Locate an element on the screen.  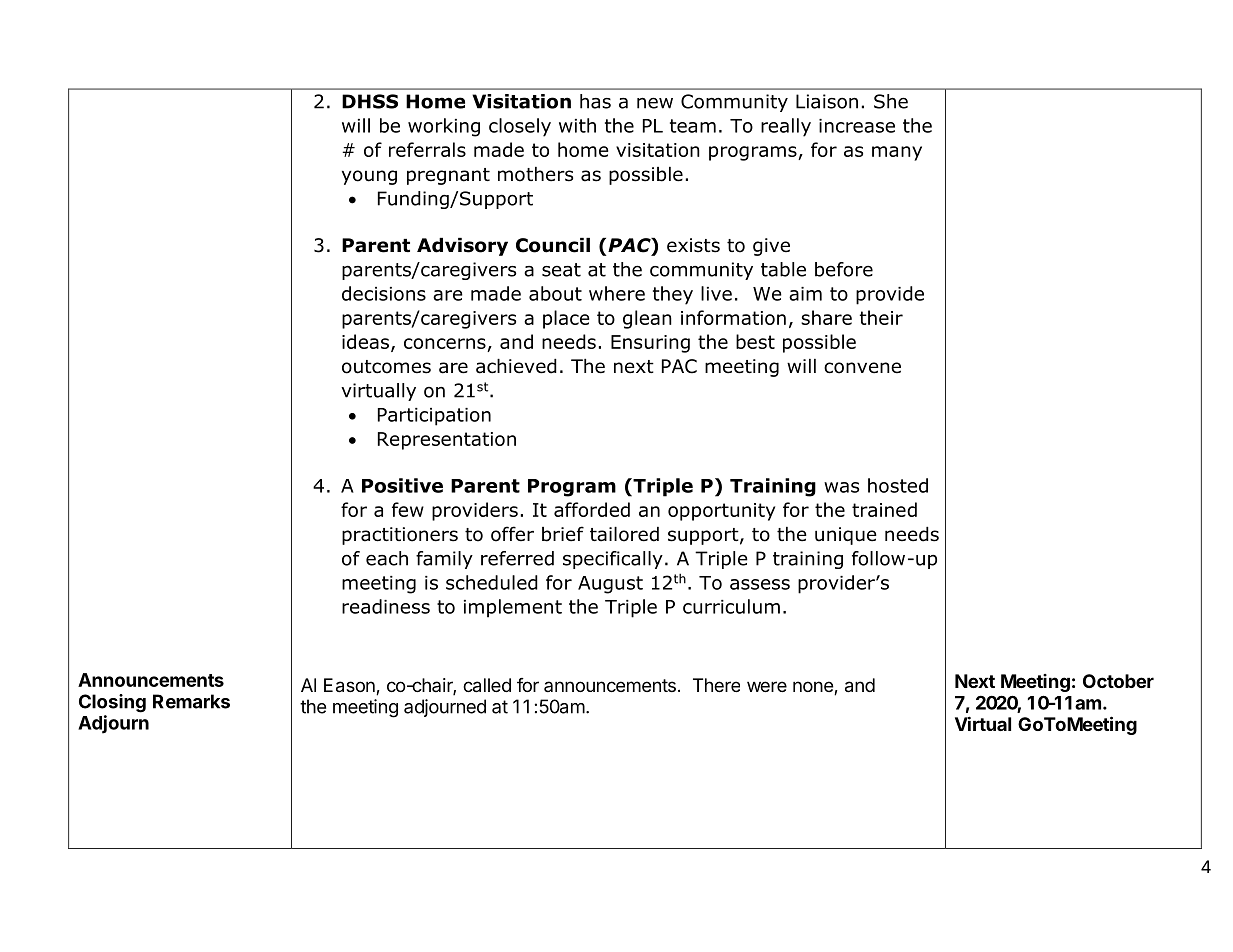
decisions is located at coordinates (384, 293).
